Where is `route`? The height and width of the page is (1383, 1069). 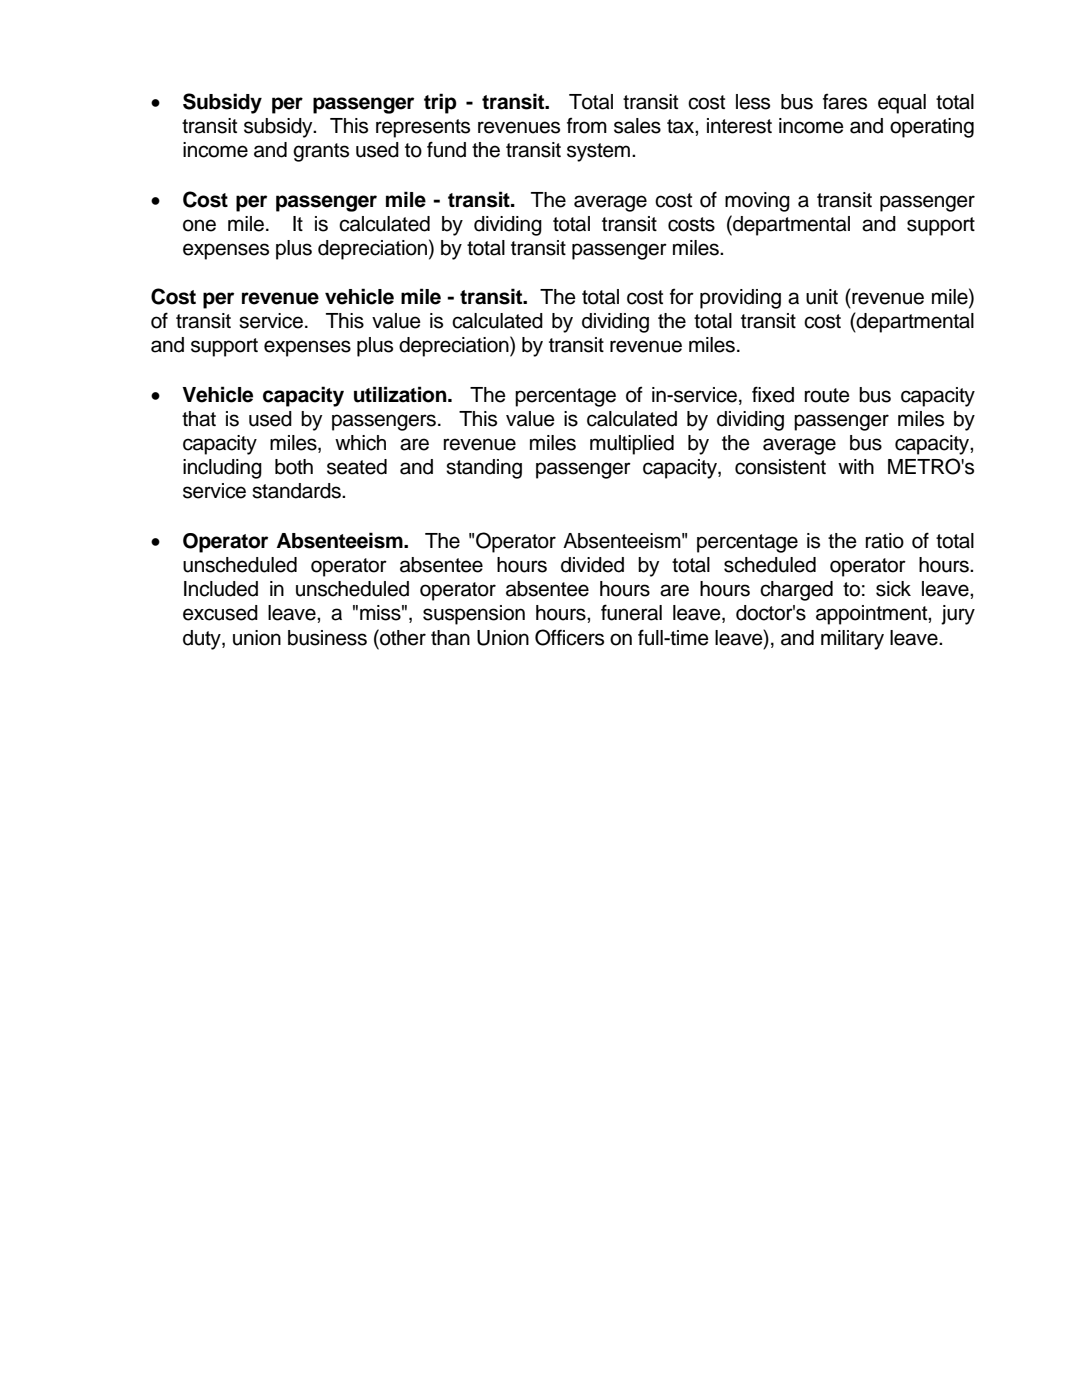
route is located at coordinates (827, 395).
